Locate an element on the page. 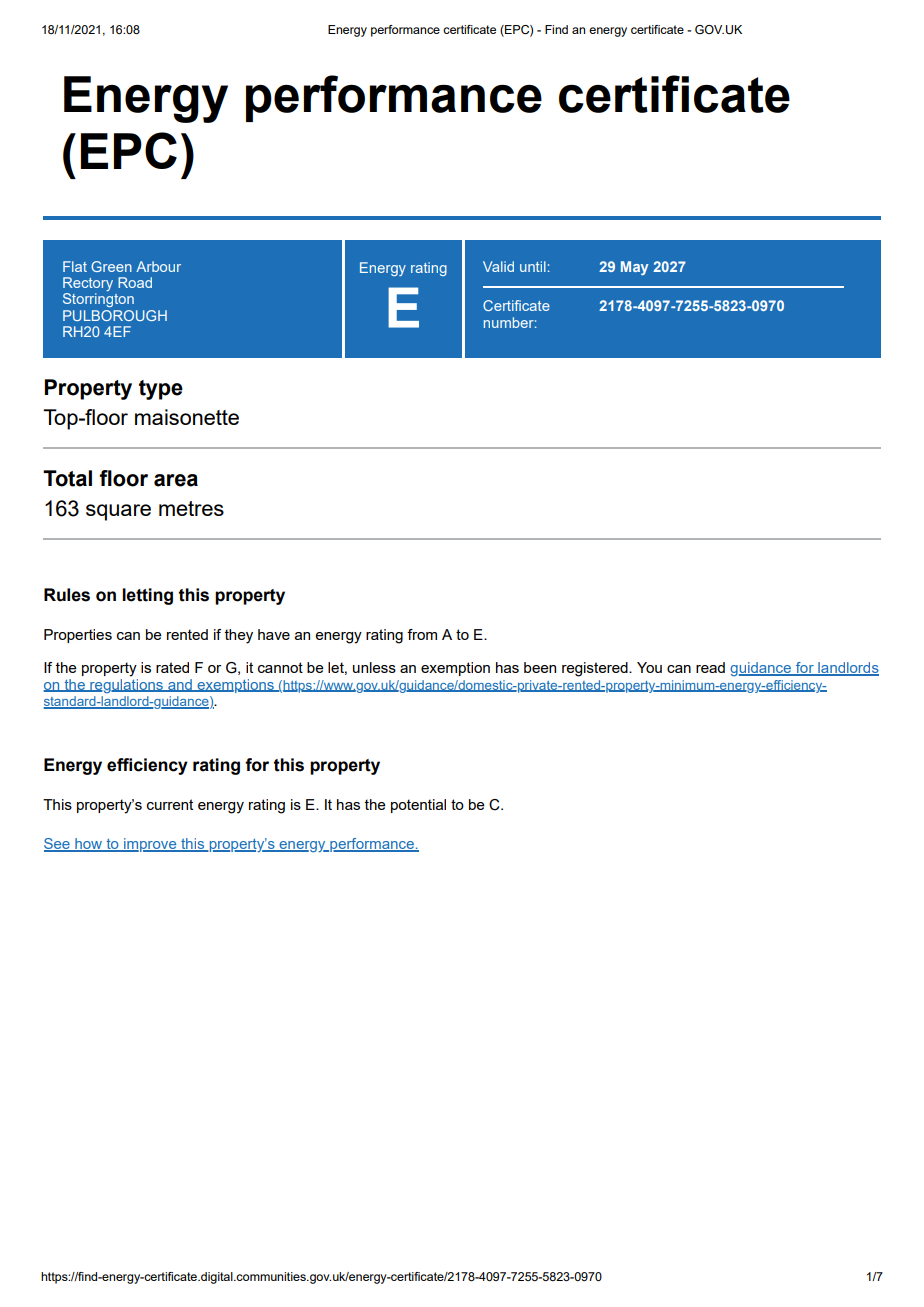 The image size is (924, 1307). You is located at coordinates (649, 667).
